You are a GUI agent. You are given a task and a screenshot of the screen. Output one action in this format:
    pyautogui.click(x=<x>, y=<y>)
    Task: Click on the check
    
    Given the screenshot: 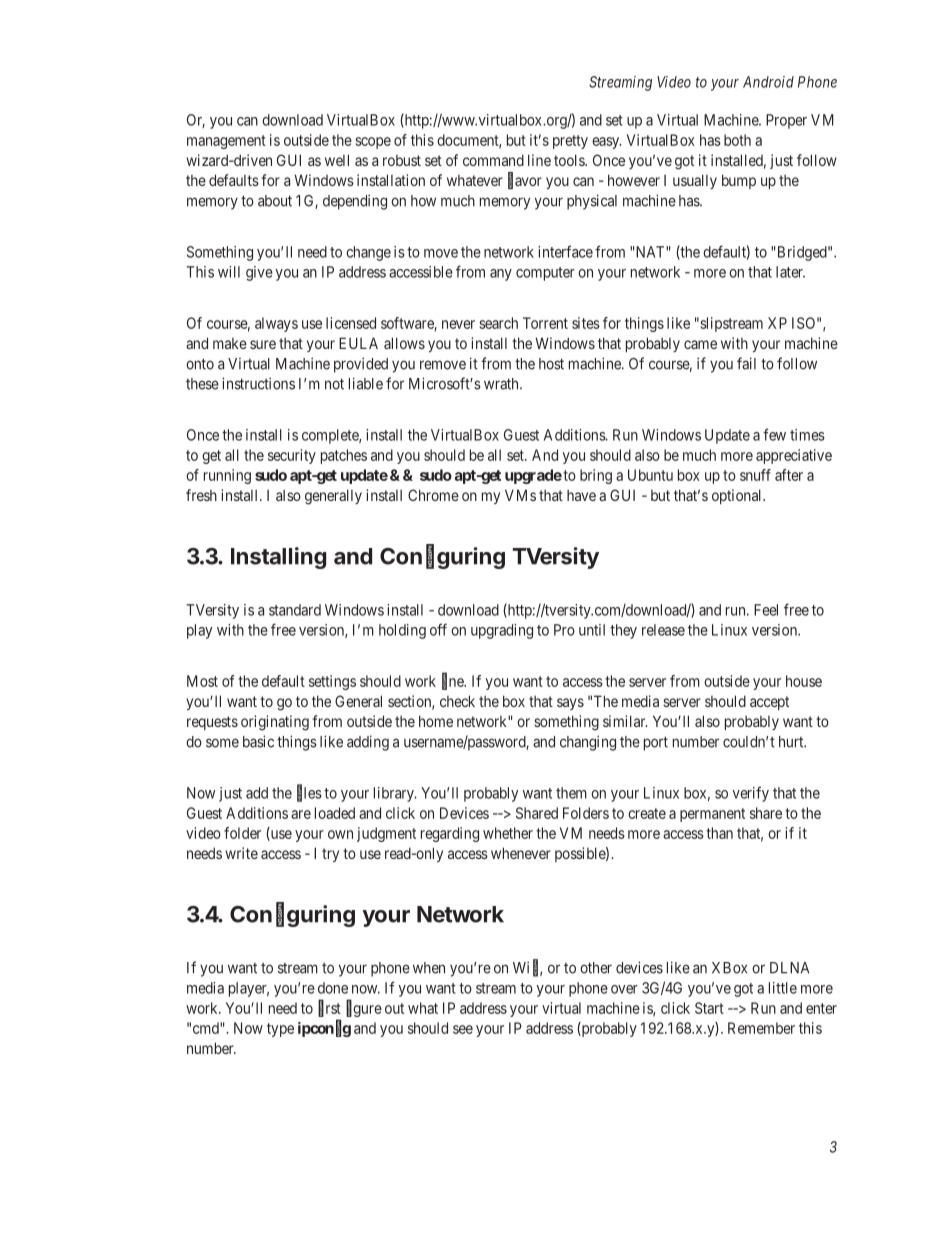 What is the action you would take?
    pyautogui.click(x=457, y=701)
